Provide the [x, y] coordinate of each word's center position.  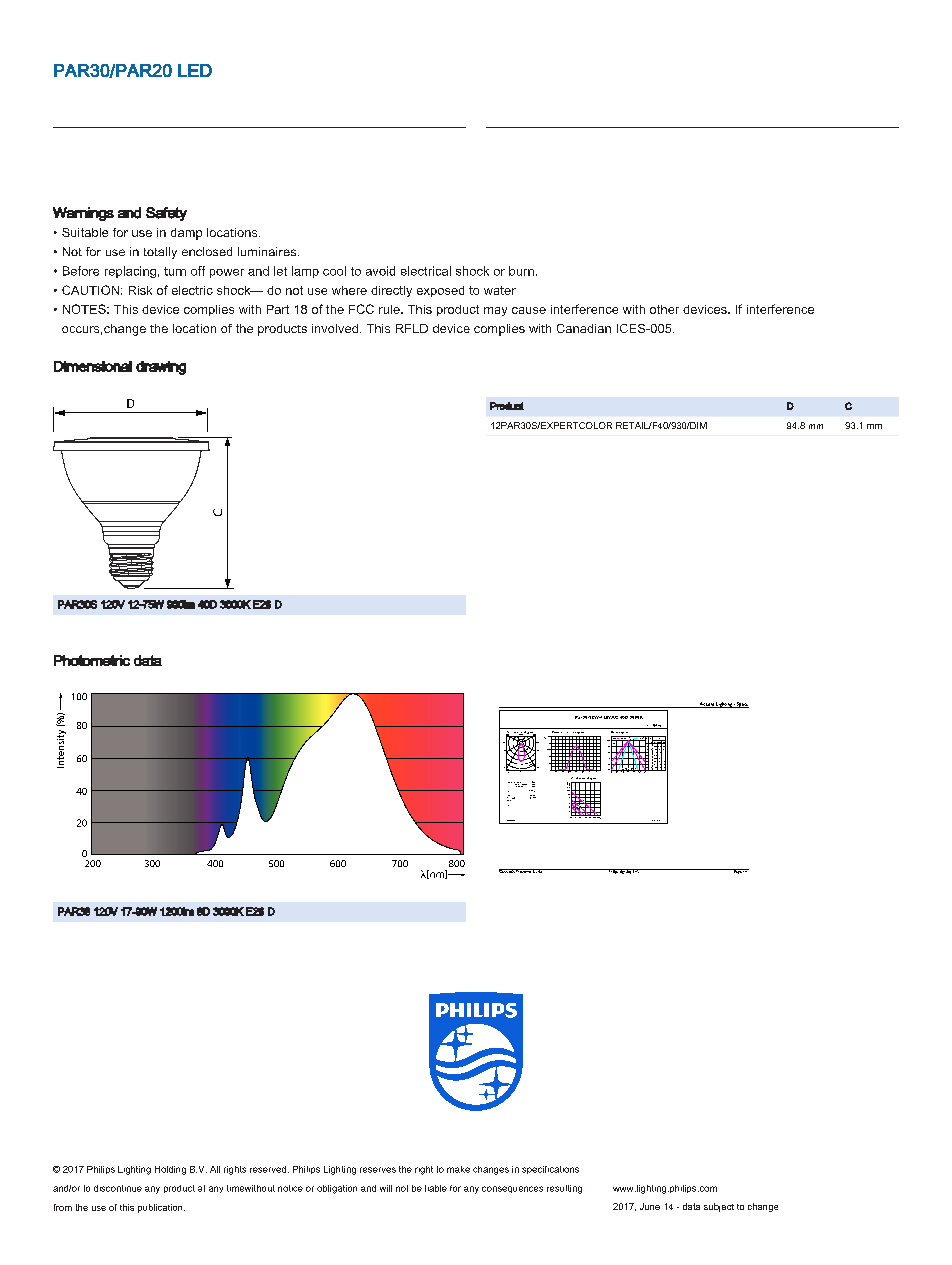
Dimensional [93, 366]
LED [195, 70]
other [664, 309]
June [650, 1206]
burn [521, 271]
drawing [161, 368]
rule [390, 309]
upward [523, 784]
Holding [170, 1170]
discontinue [118, 1188]
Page [737, 871]
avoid [380, 271]
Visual [574, 778]
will [386, 1188]
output [514, 783]
